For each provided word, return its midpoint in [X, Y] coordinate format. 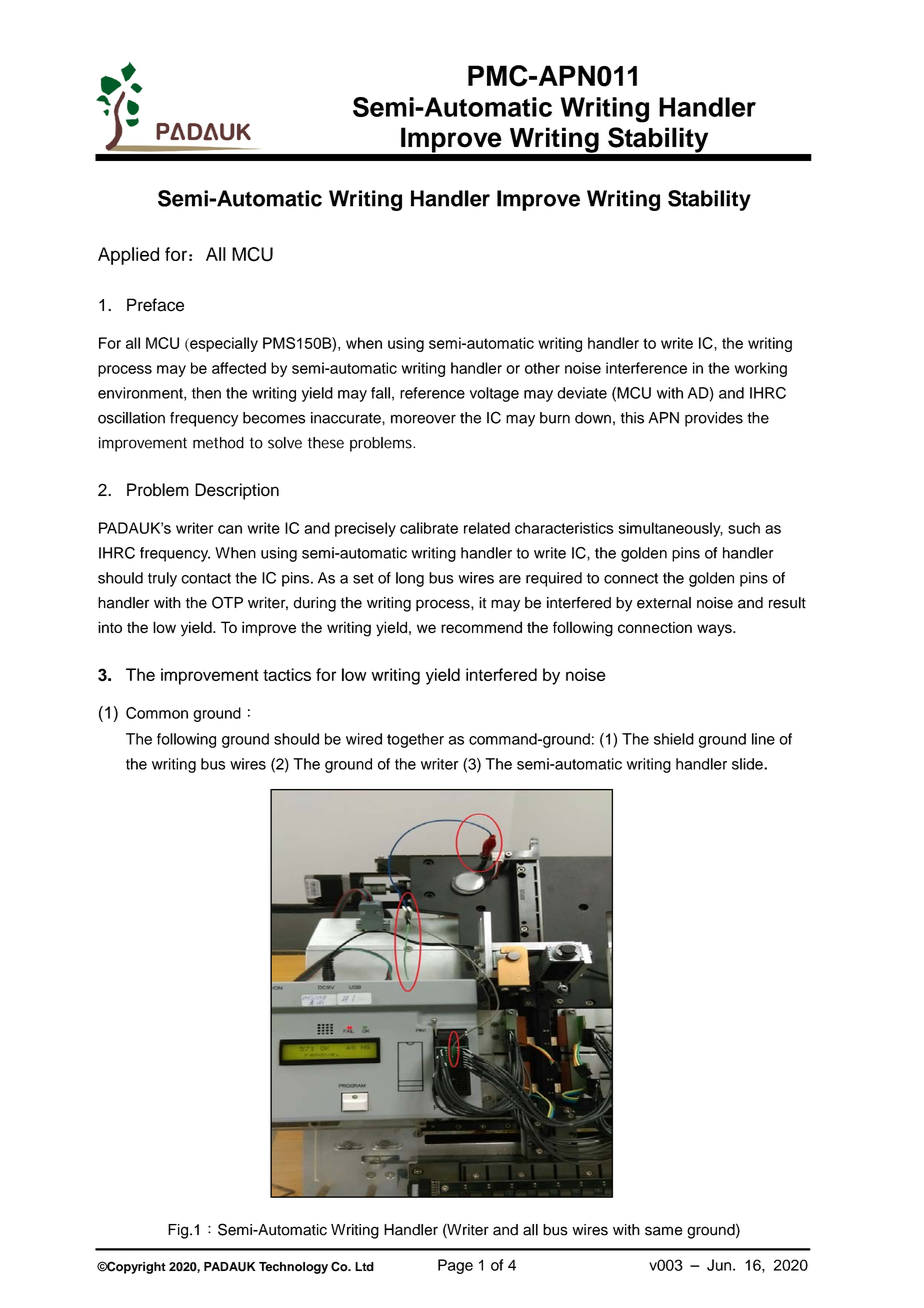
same [664, 1231]
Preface [155, 305]
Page [455, 1266]
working [761, 369]
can [230, 529]
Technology [293, 1268]
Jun [719, 1265]
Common [157, 713]
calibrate [429, 528]
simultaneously [670, 529]
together [415, 740]
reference [432, 393]
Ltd [364, 1267]
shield [674, 739]
